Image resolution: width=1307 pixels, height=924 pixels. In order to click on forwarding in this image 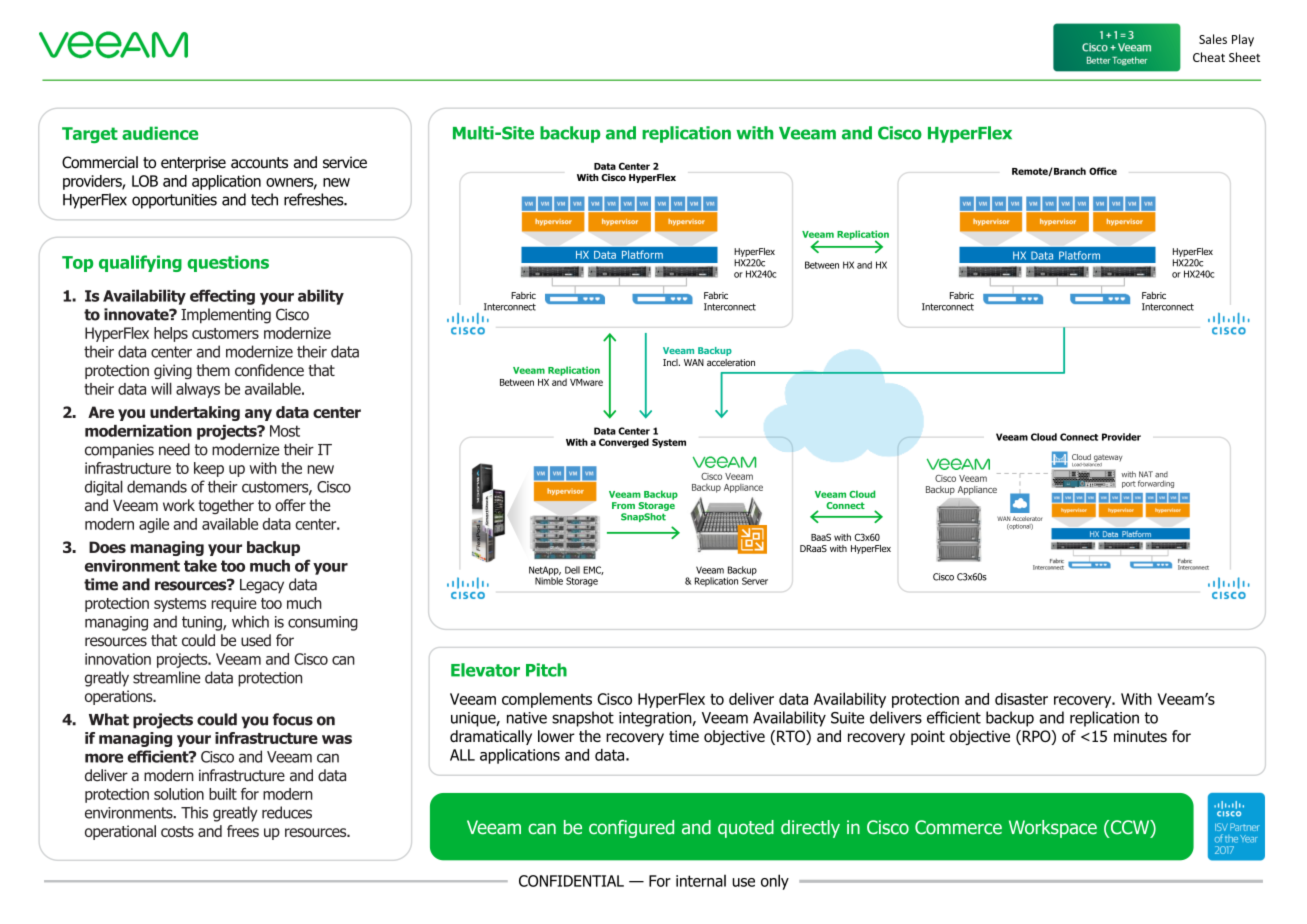, I will do `click(1156, 484)`.
